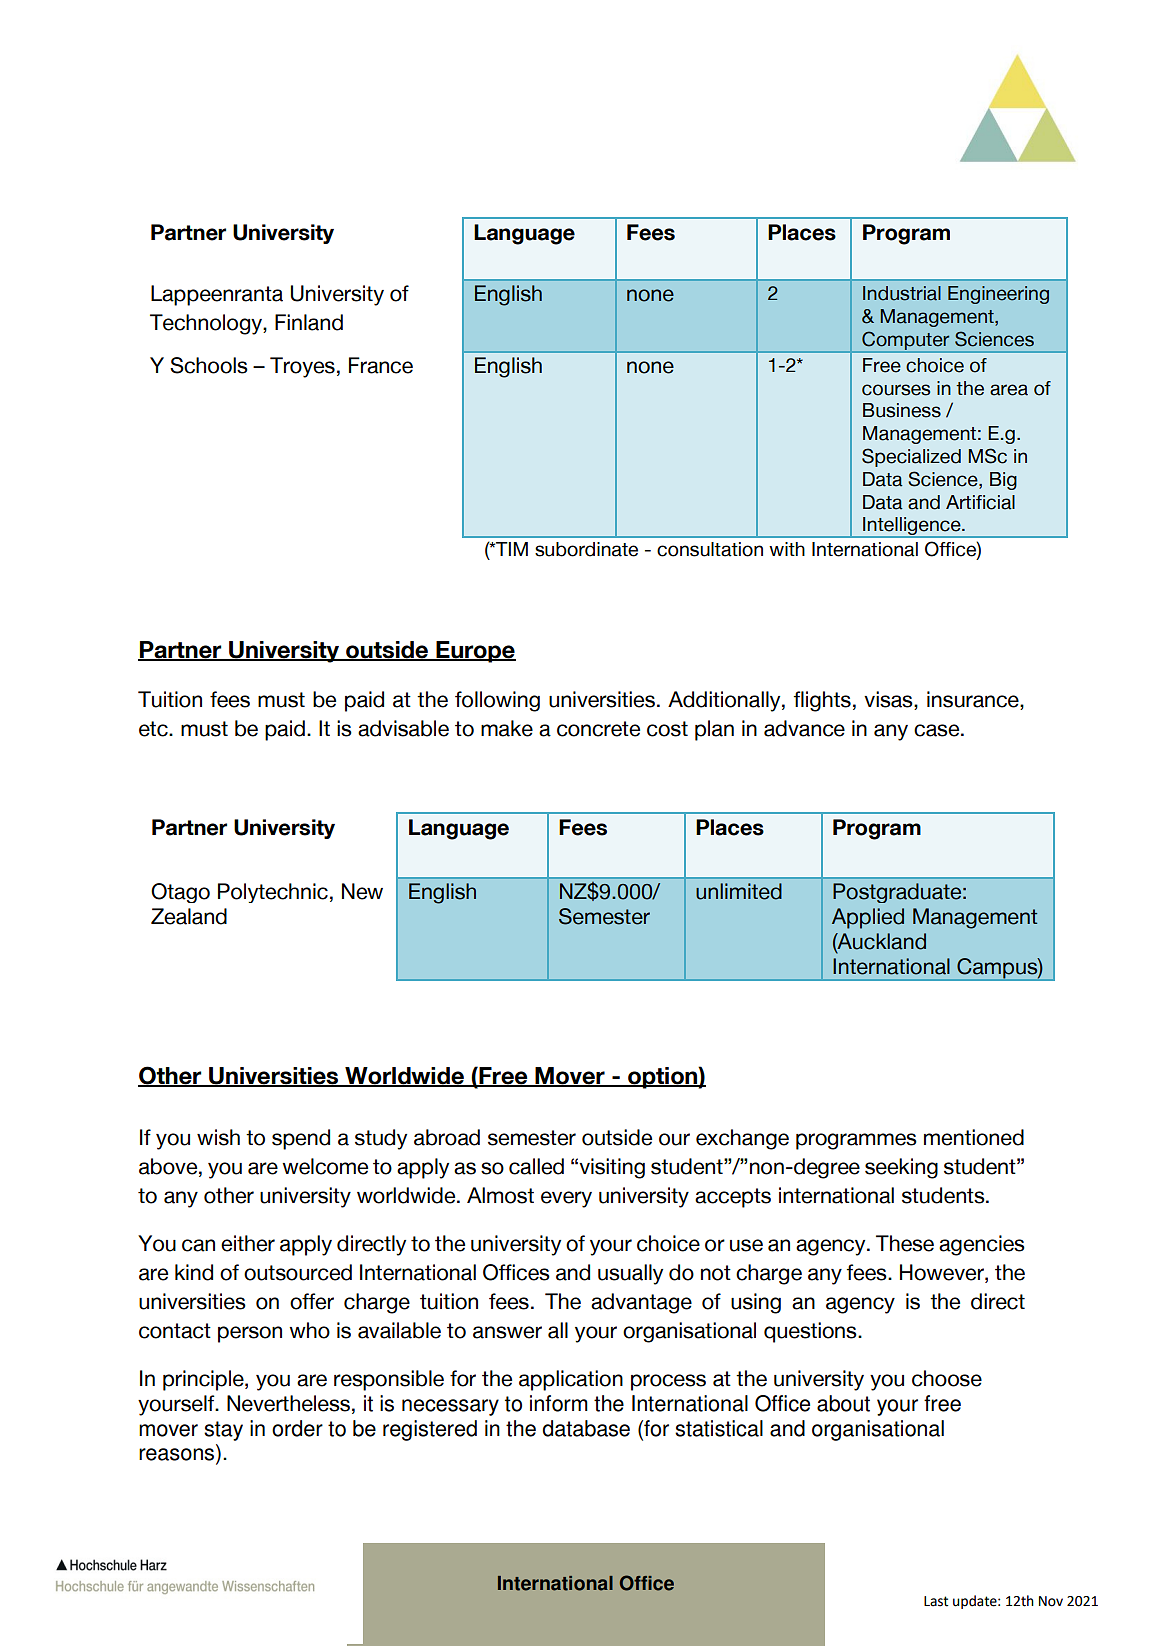 Image resolution: width=1163 pixels, height=1646 pixels. What do you see at coordinates (739, 891) in the image?
I see `unlimited` at bounding box center [739, 891].
